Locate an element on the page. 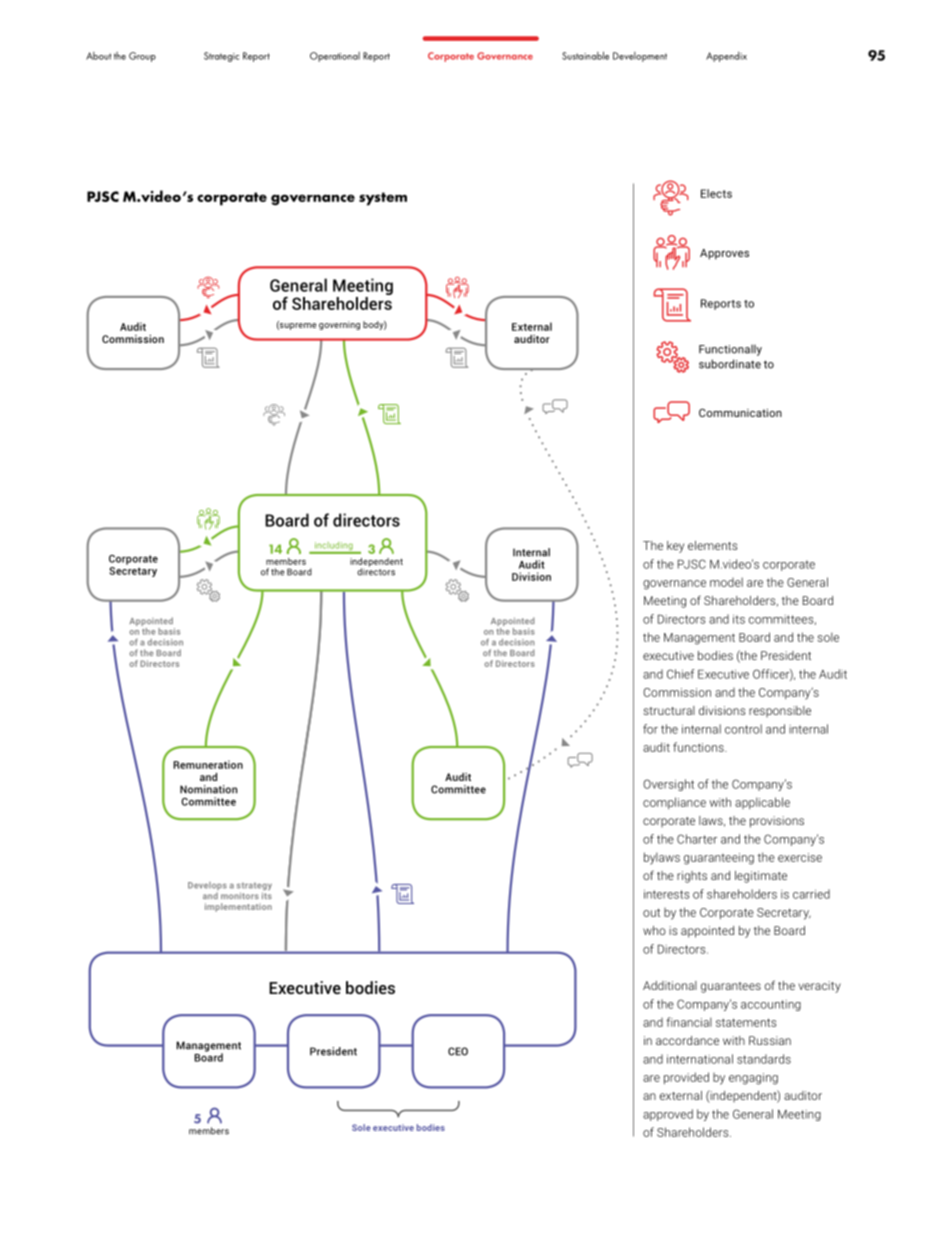 Image resolution: width=952 pixels, height=1256 pixels. including is located at coordinates (333, 547).
